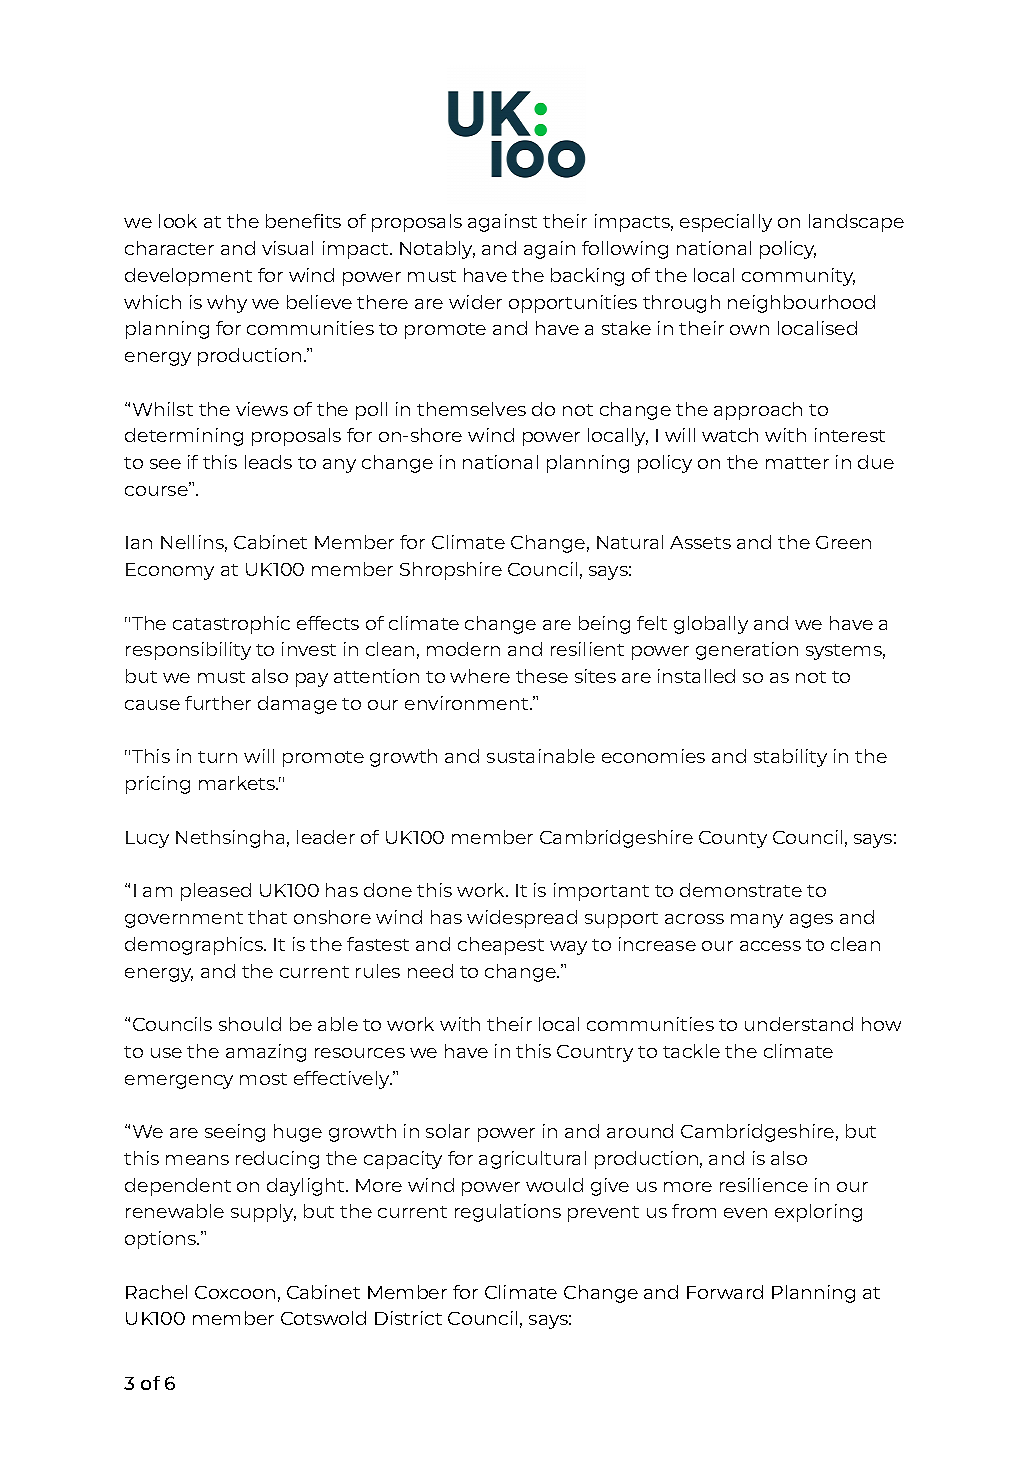 The height and width of the document is (1461, 1034). I want to click on catastrophic, so click(231, 625).
